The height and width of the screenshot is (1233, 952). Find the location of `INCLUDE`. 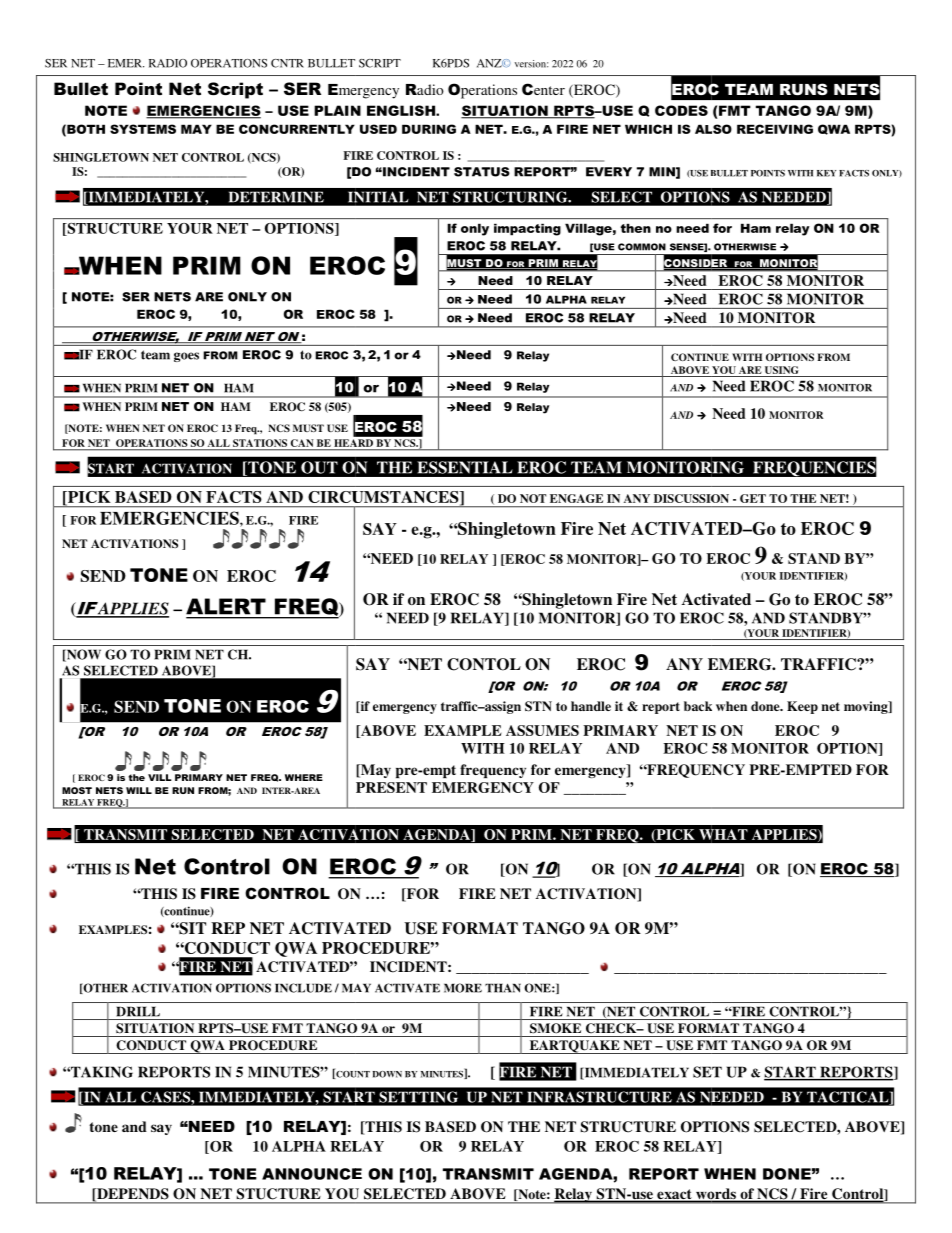

INCLUDE is located at coordinates (303, 988).
